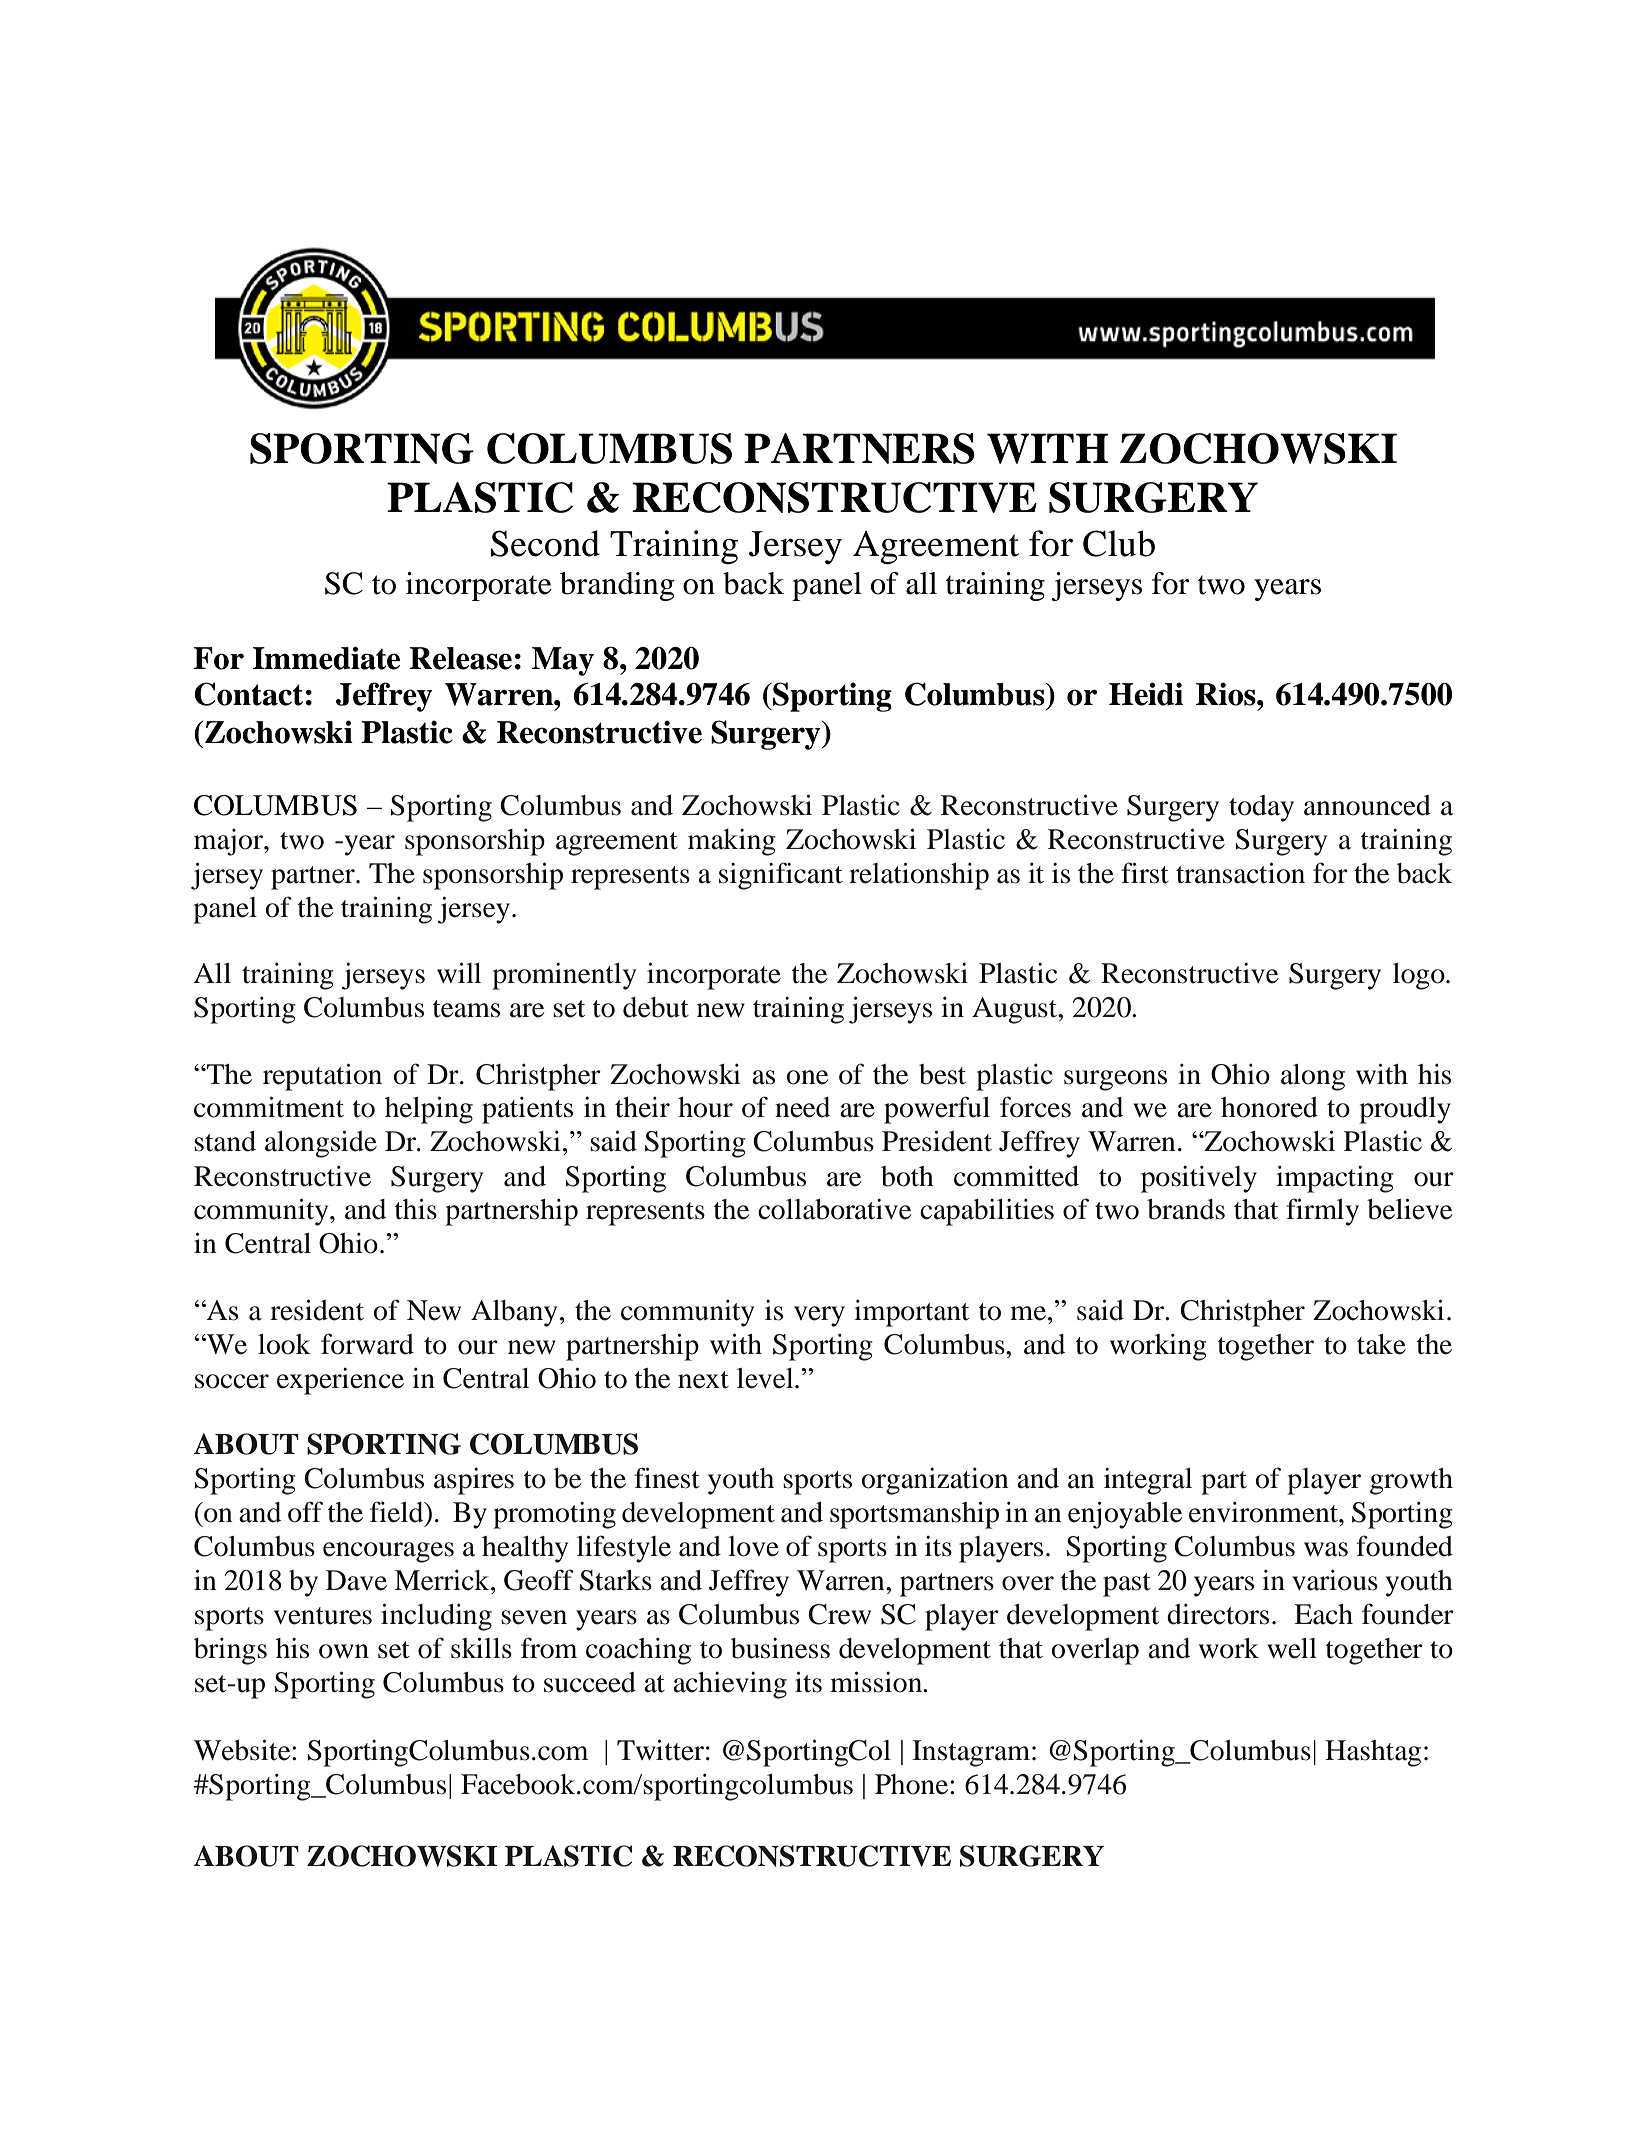 This screenshot has height=2130, width=1646. What do you see at coordinates (243, 1750) in the screenshot?
I see `Website` at bounding box center [243, 1750].
